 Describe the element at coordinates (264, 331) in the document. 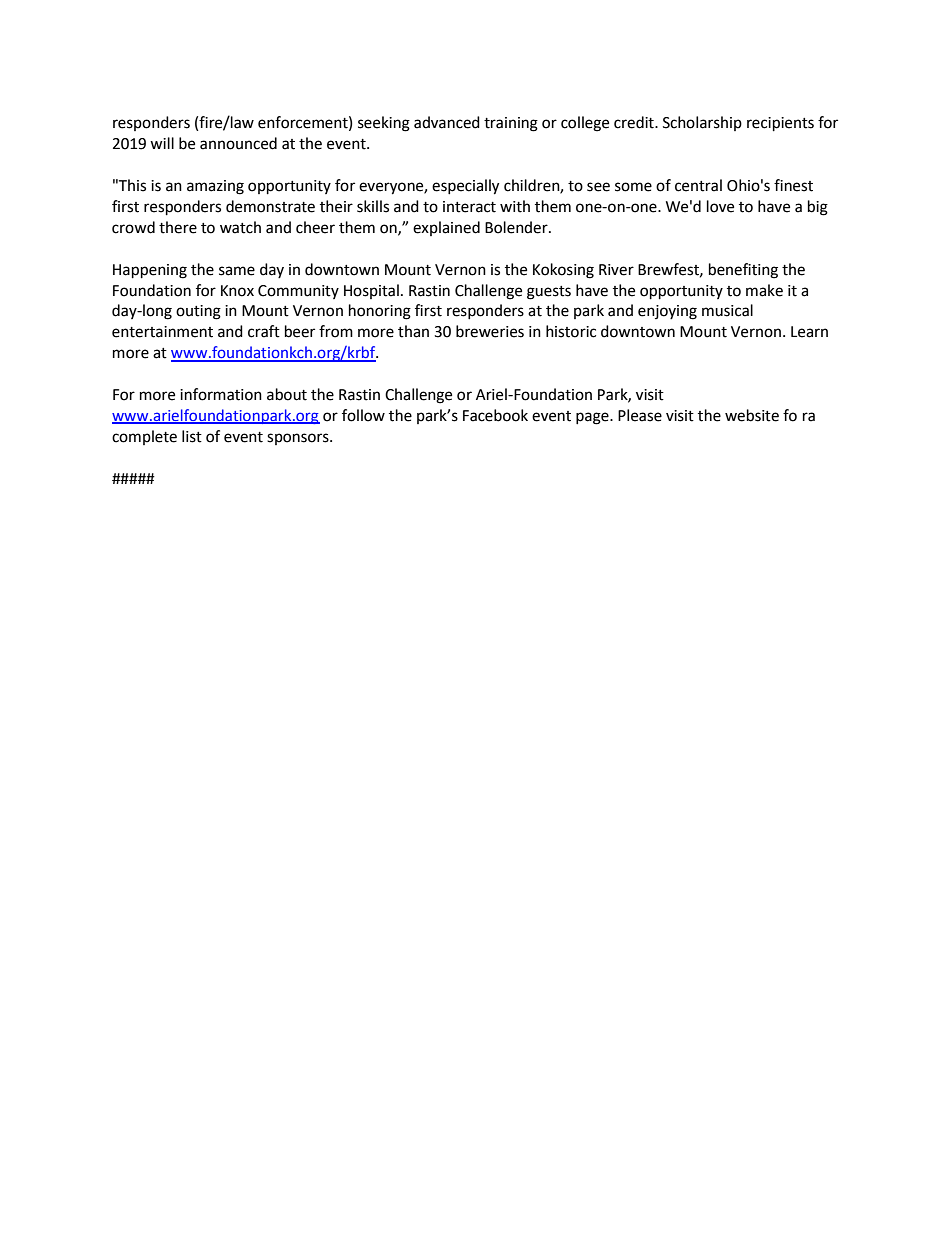

I see `craft` at that location.
